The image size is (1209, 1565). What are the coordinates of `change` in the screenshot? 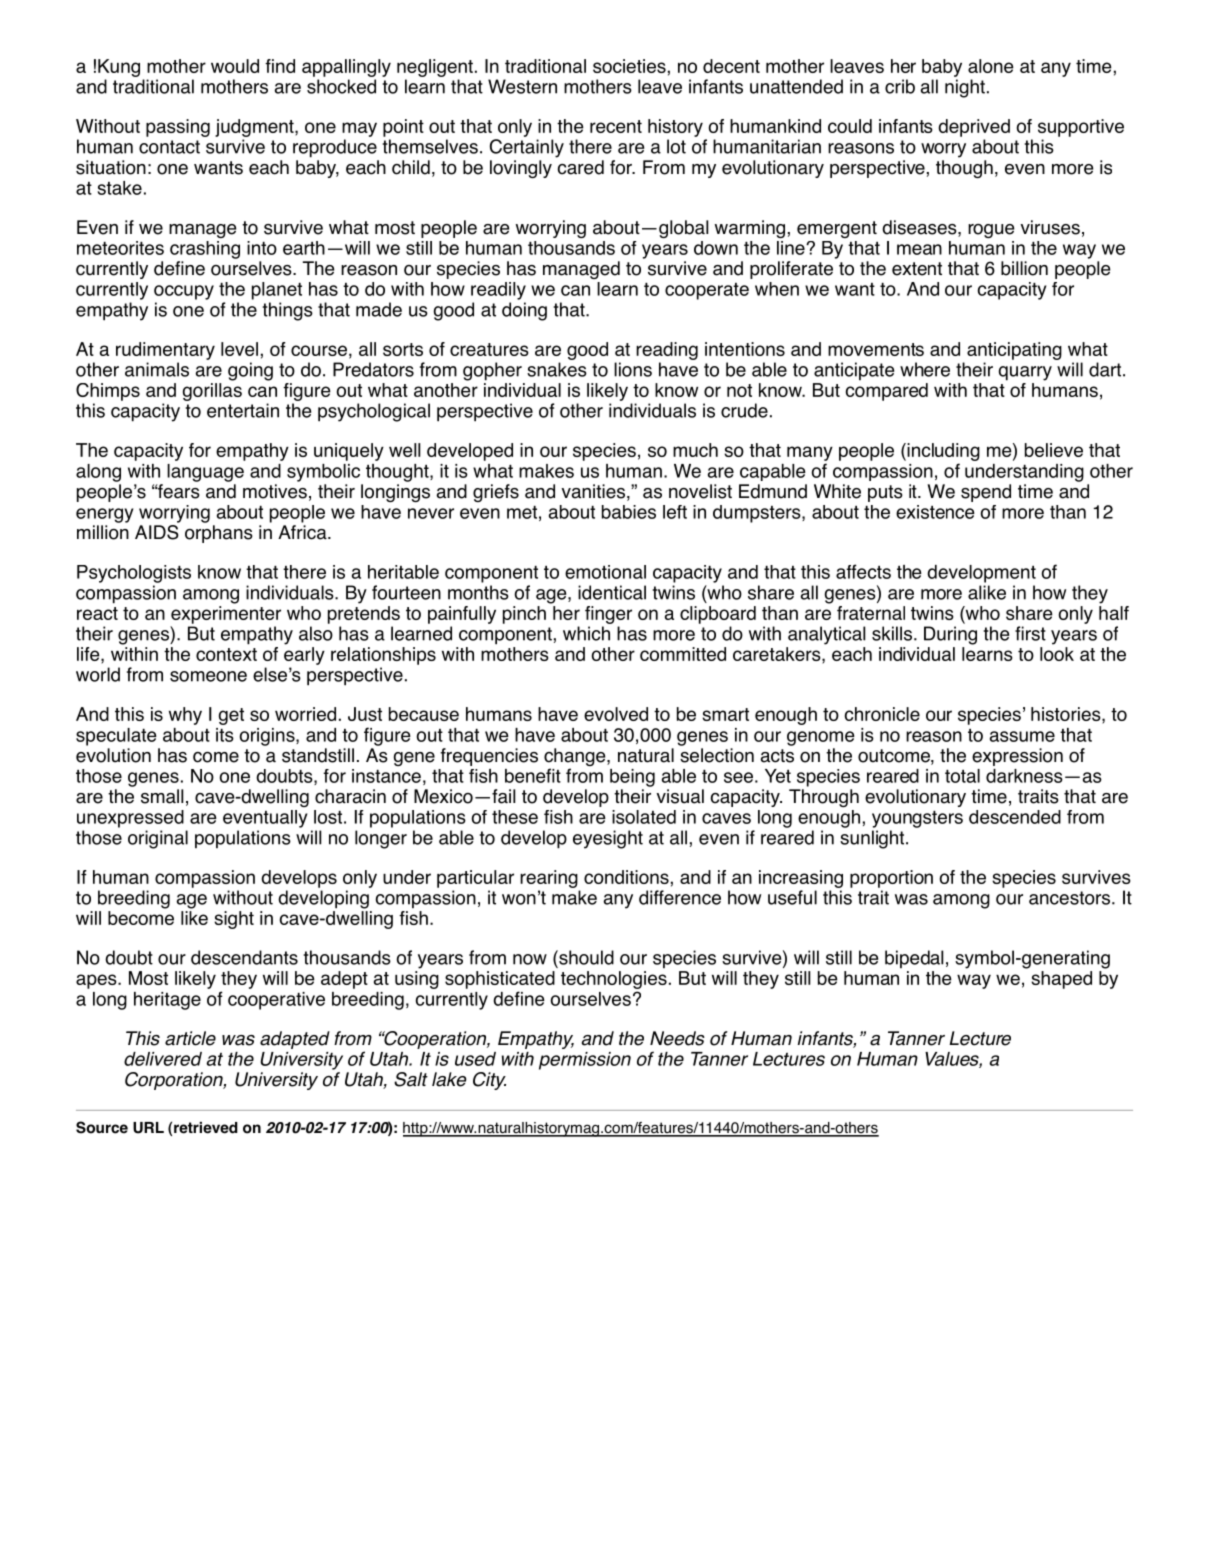 It's located at (576, 758).
